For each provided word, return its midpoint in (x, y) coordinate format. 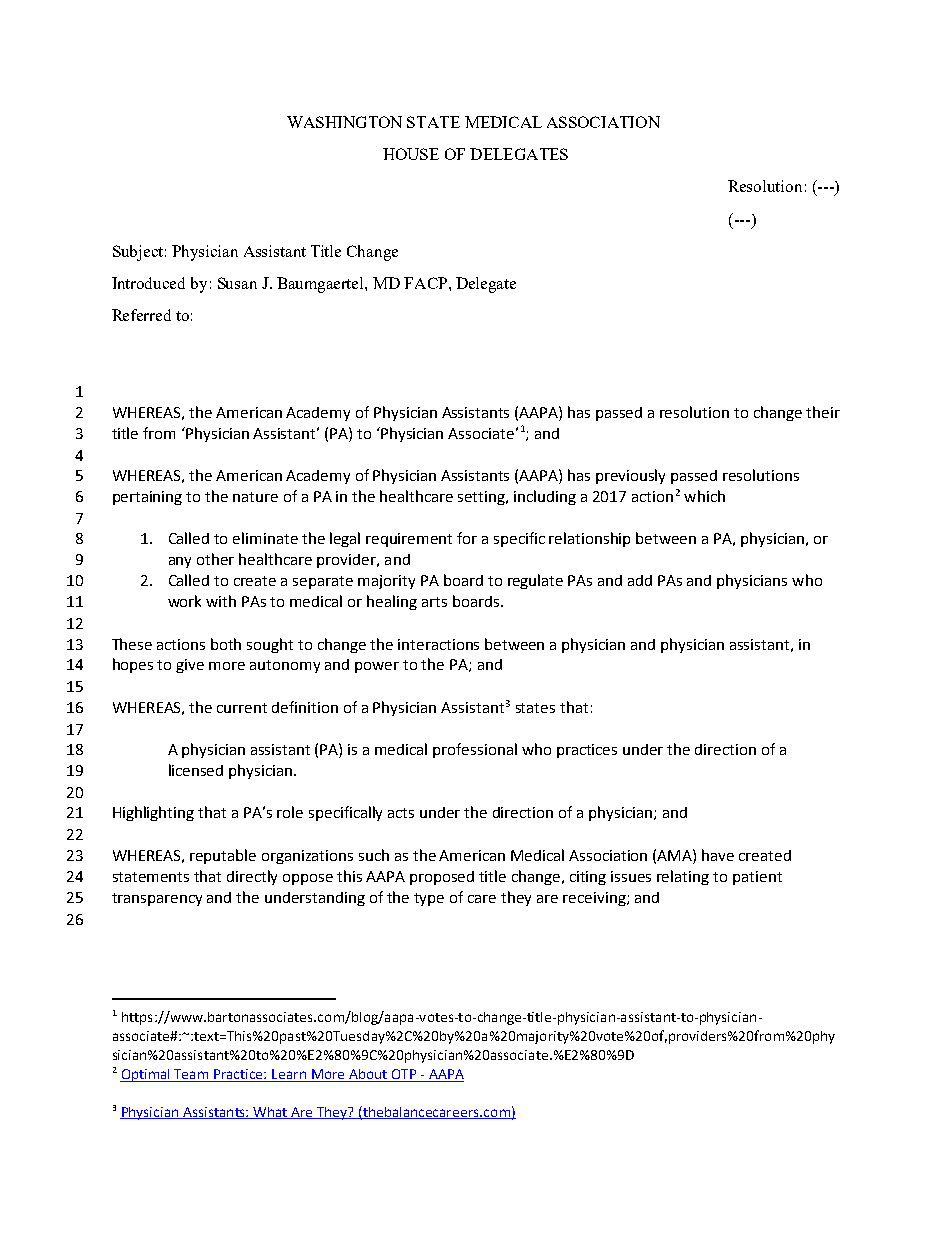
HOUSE (411, 154)
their (823, 412)
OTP (404, 1074)
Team (191, 1074)
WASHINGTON (344, 122)
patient (757, 878)
